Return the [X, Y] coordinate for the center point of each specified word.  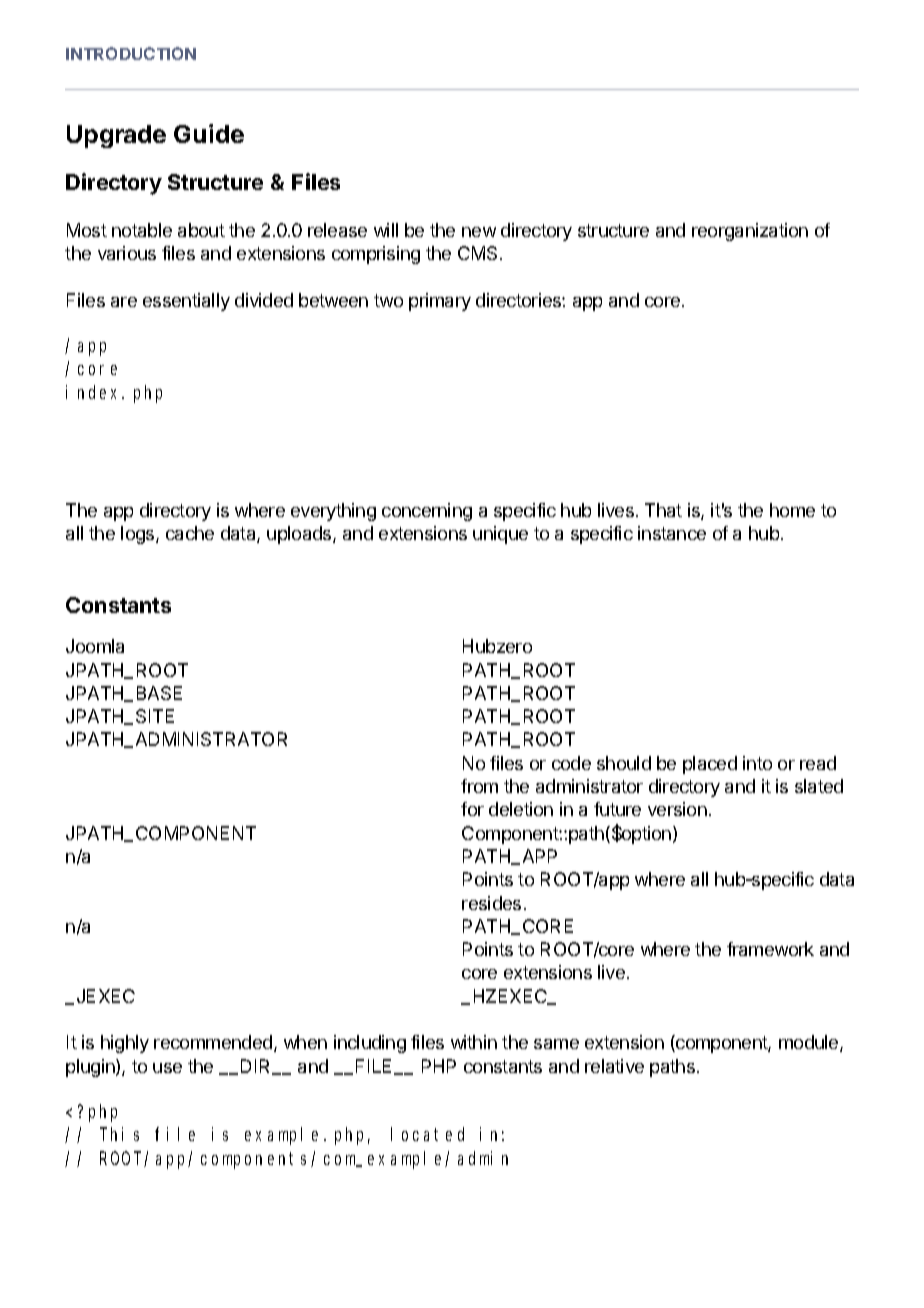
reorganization [750, 232]
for [472, 809]
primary [440, 302]
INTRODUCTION [131, 53]
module [810, 1043]
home [792, 510]
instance [672, 533]
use [167, 1068]
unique [500, 535]
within [474, 1042]
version [677, 809]
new [479, 232]
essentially [186, 302]
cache [190, 533]
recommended [213, 1042]
